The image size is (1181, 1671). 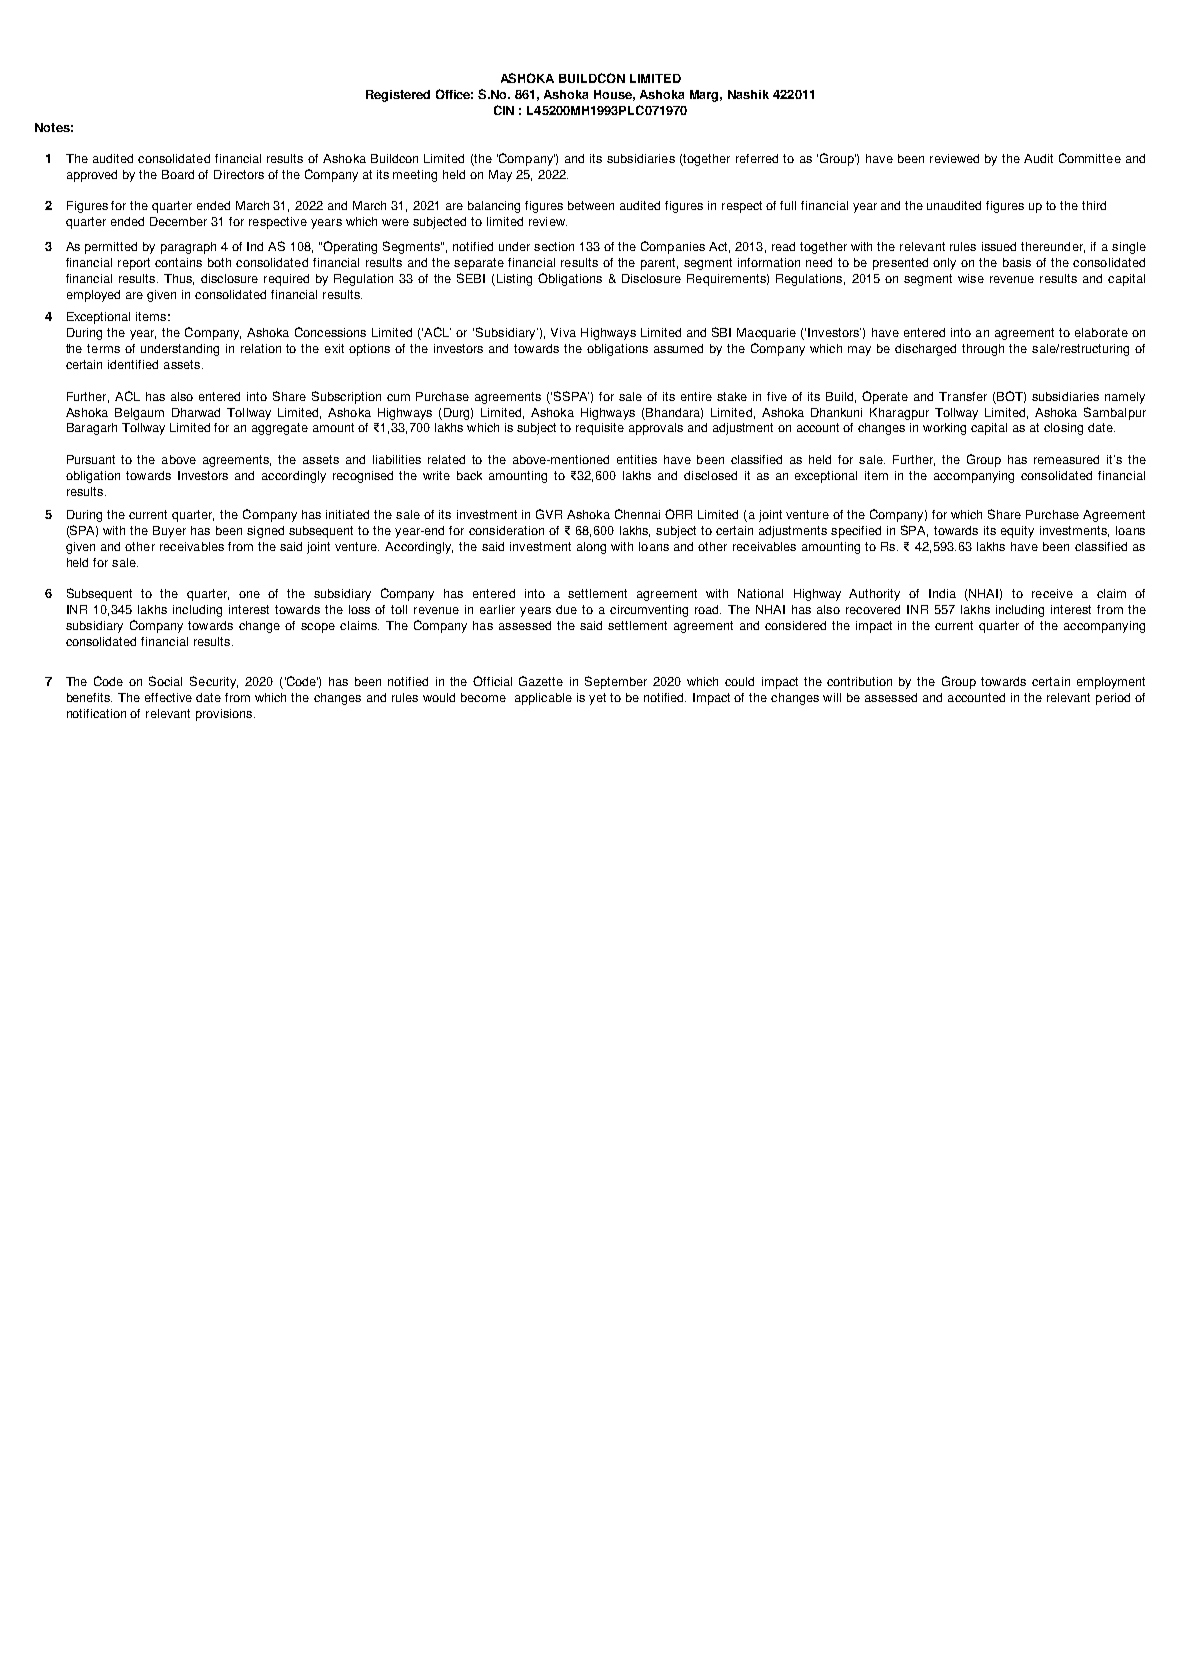 What do you see at coordinates (971, 278) in the image?
I see `wise` at bounding box center [971, 278].
